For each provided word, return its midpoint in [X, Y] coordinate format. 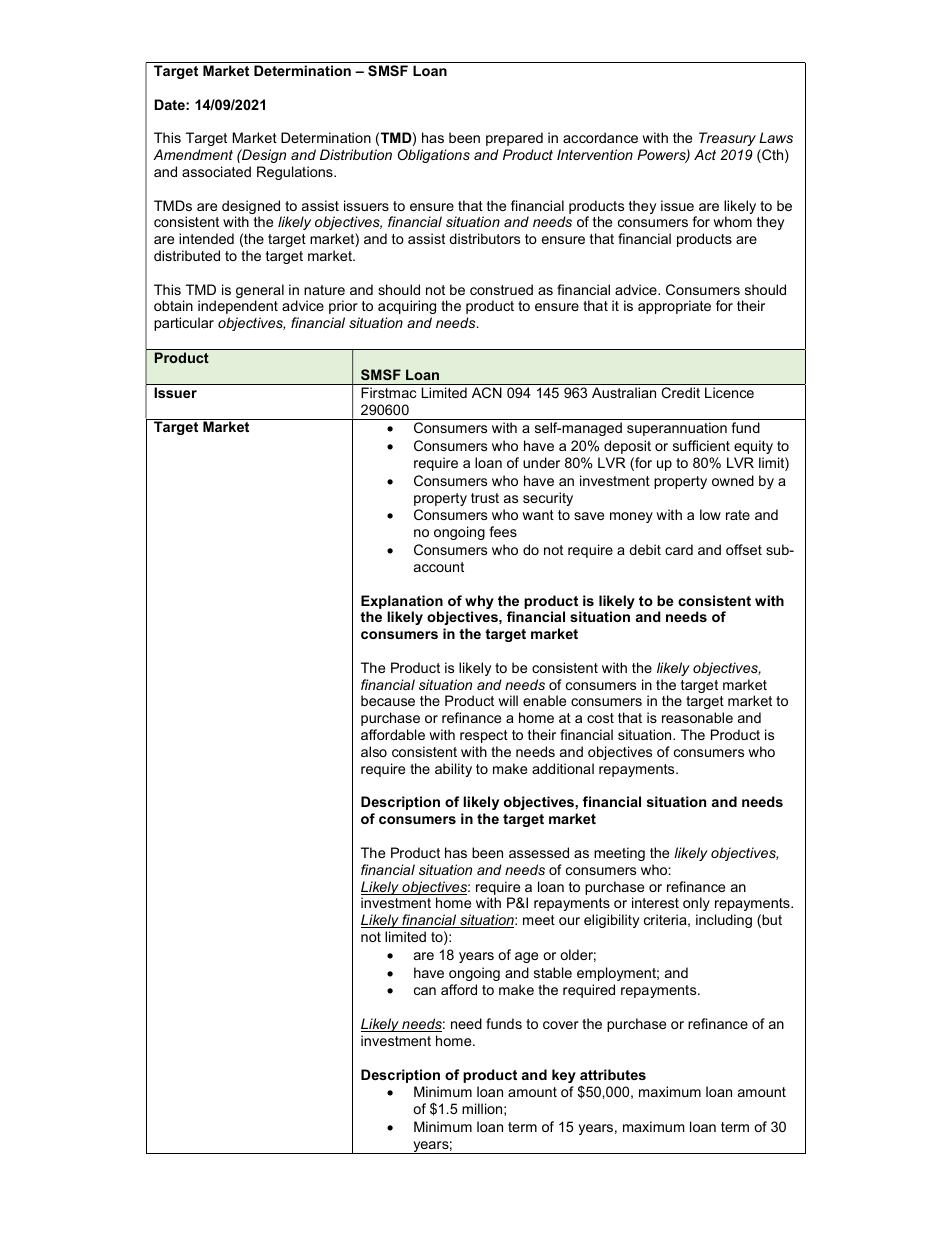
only [696, 904]
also [374, 751]
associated [216, 171]
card [679, 549]
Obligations [434, 156]
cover [561, 1025]
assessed [539, 852]
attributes [613, 1074]
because [388, 700]
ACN [487, 392]
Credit [681, 392]
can [425, 991]
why [479, 603]
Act [705, 154]
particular [184, 324]
